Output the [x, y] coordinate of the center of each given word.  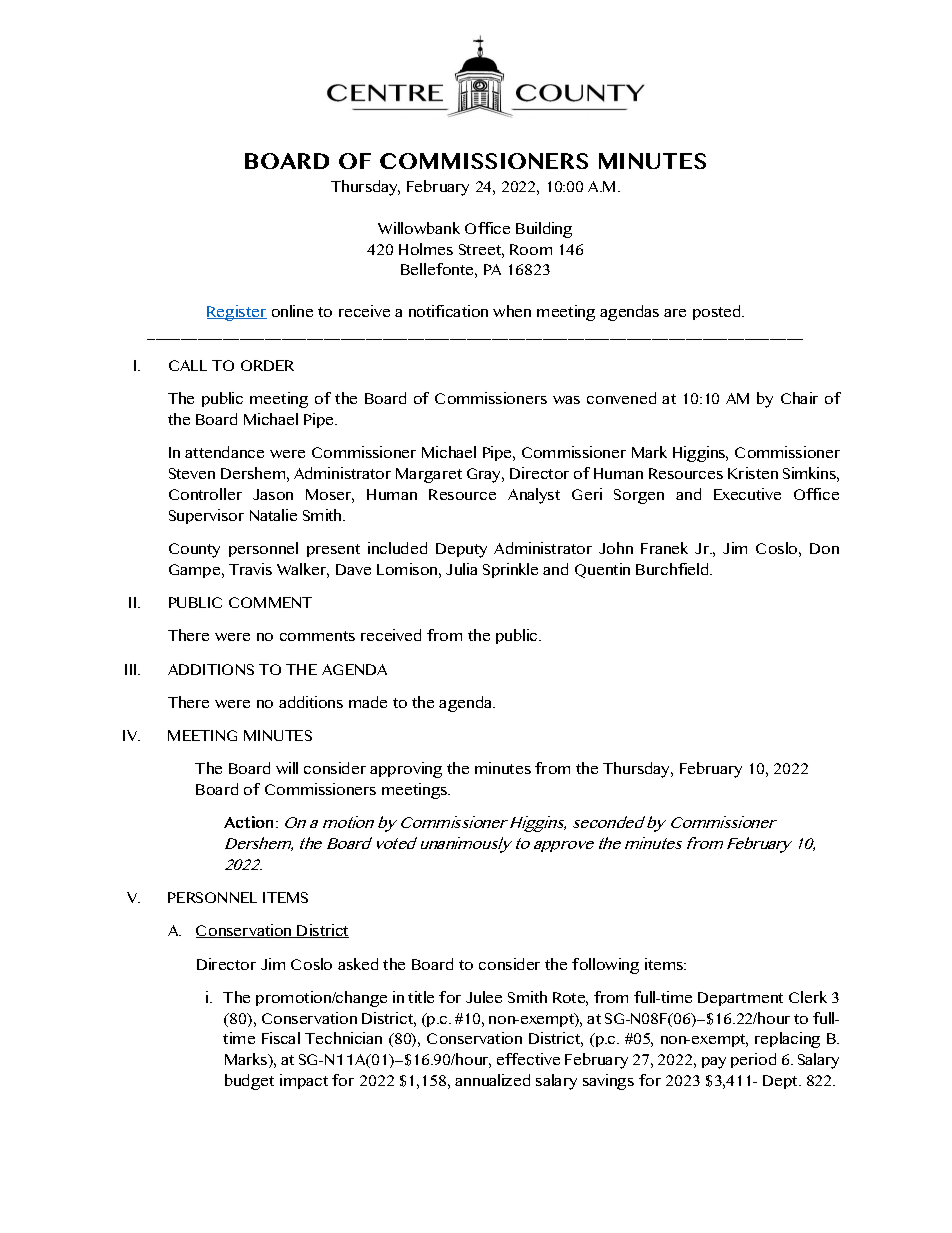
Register [237, 313]
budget [249, 1082]
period [753, 1060]
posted [718, 312]
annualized [492, 1080]
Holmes [426, 249]
